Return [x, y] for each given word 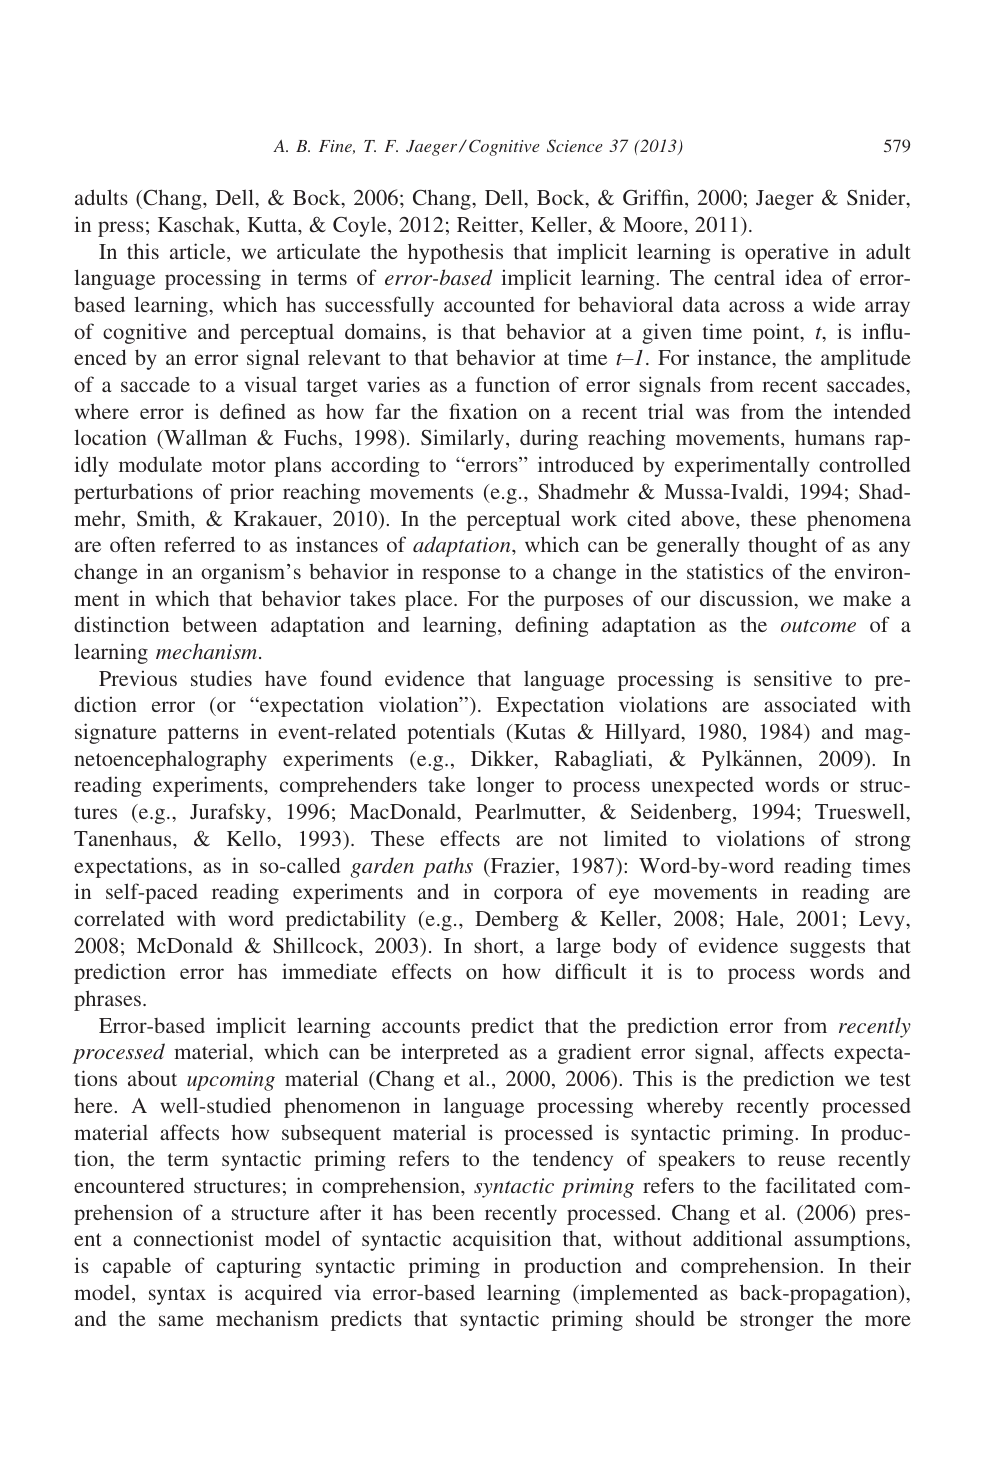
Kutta [273, 224]
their [890, 1265]
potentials [451, 733]
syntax [177, 1296]
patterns [203, 735]
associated [810, 704]
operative [787, 253]
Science [575, 146]
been [453, 1212]
